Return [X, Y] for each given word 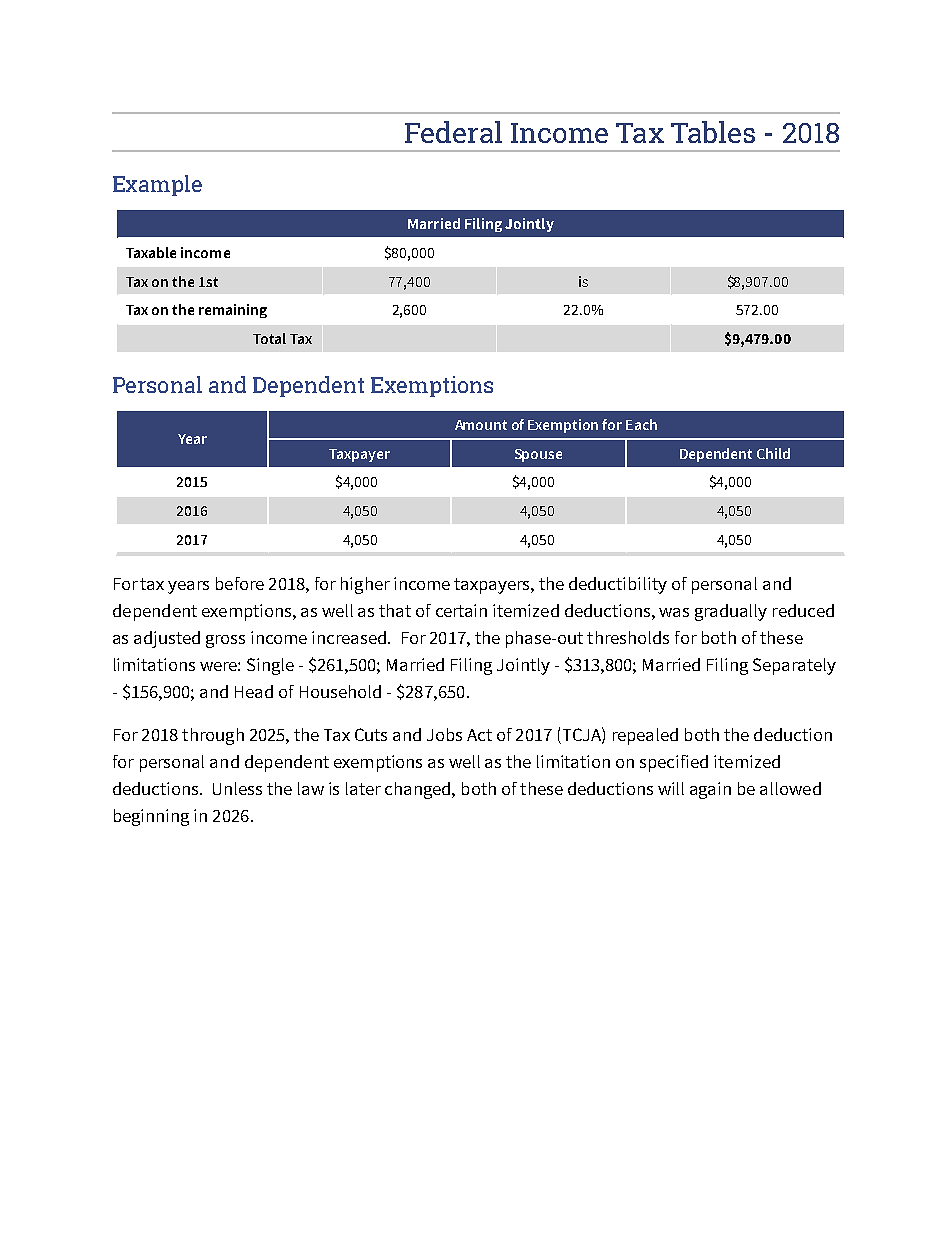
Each [641, 424]
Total [269, 338]
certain [461, 610]
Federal [453, 132]
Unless [237, 788]
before [240, 583]
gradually [731, 612]
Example [157, 185]
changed [419, 790]
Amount [481, 425]
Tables [713, 132]
